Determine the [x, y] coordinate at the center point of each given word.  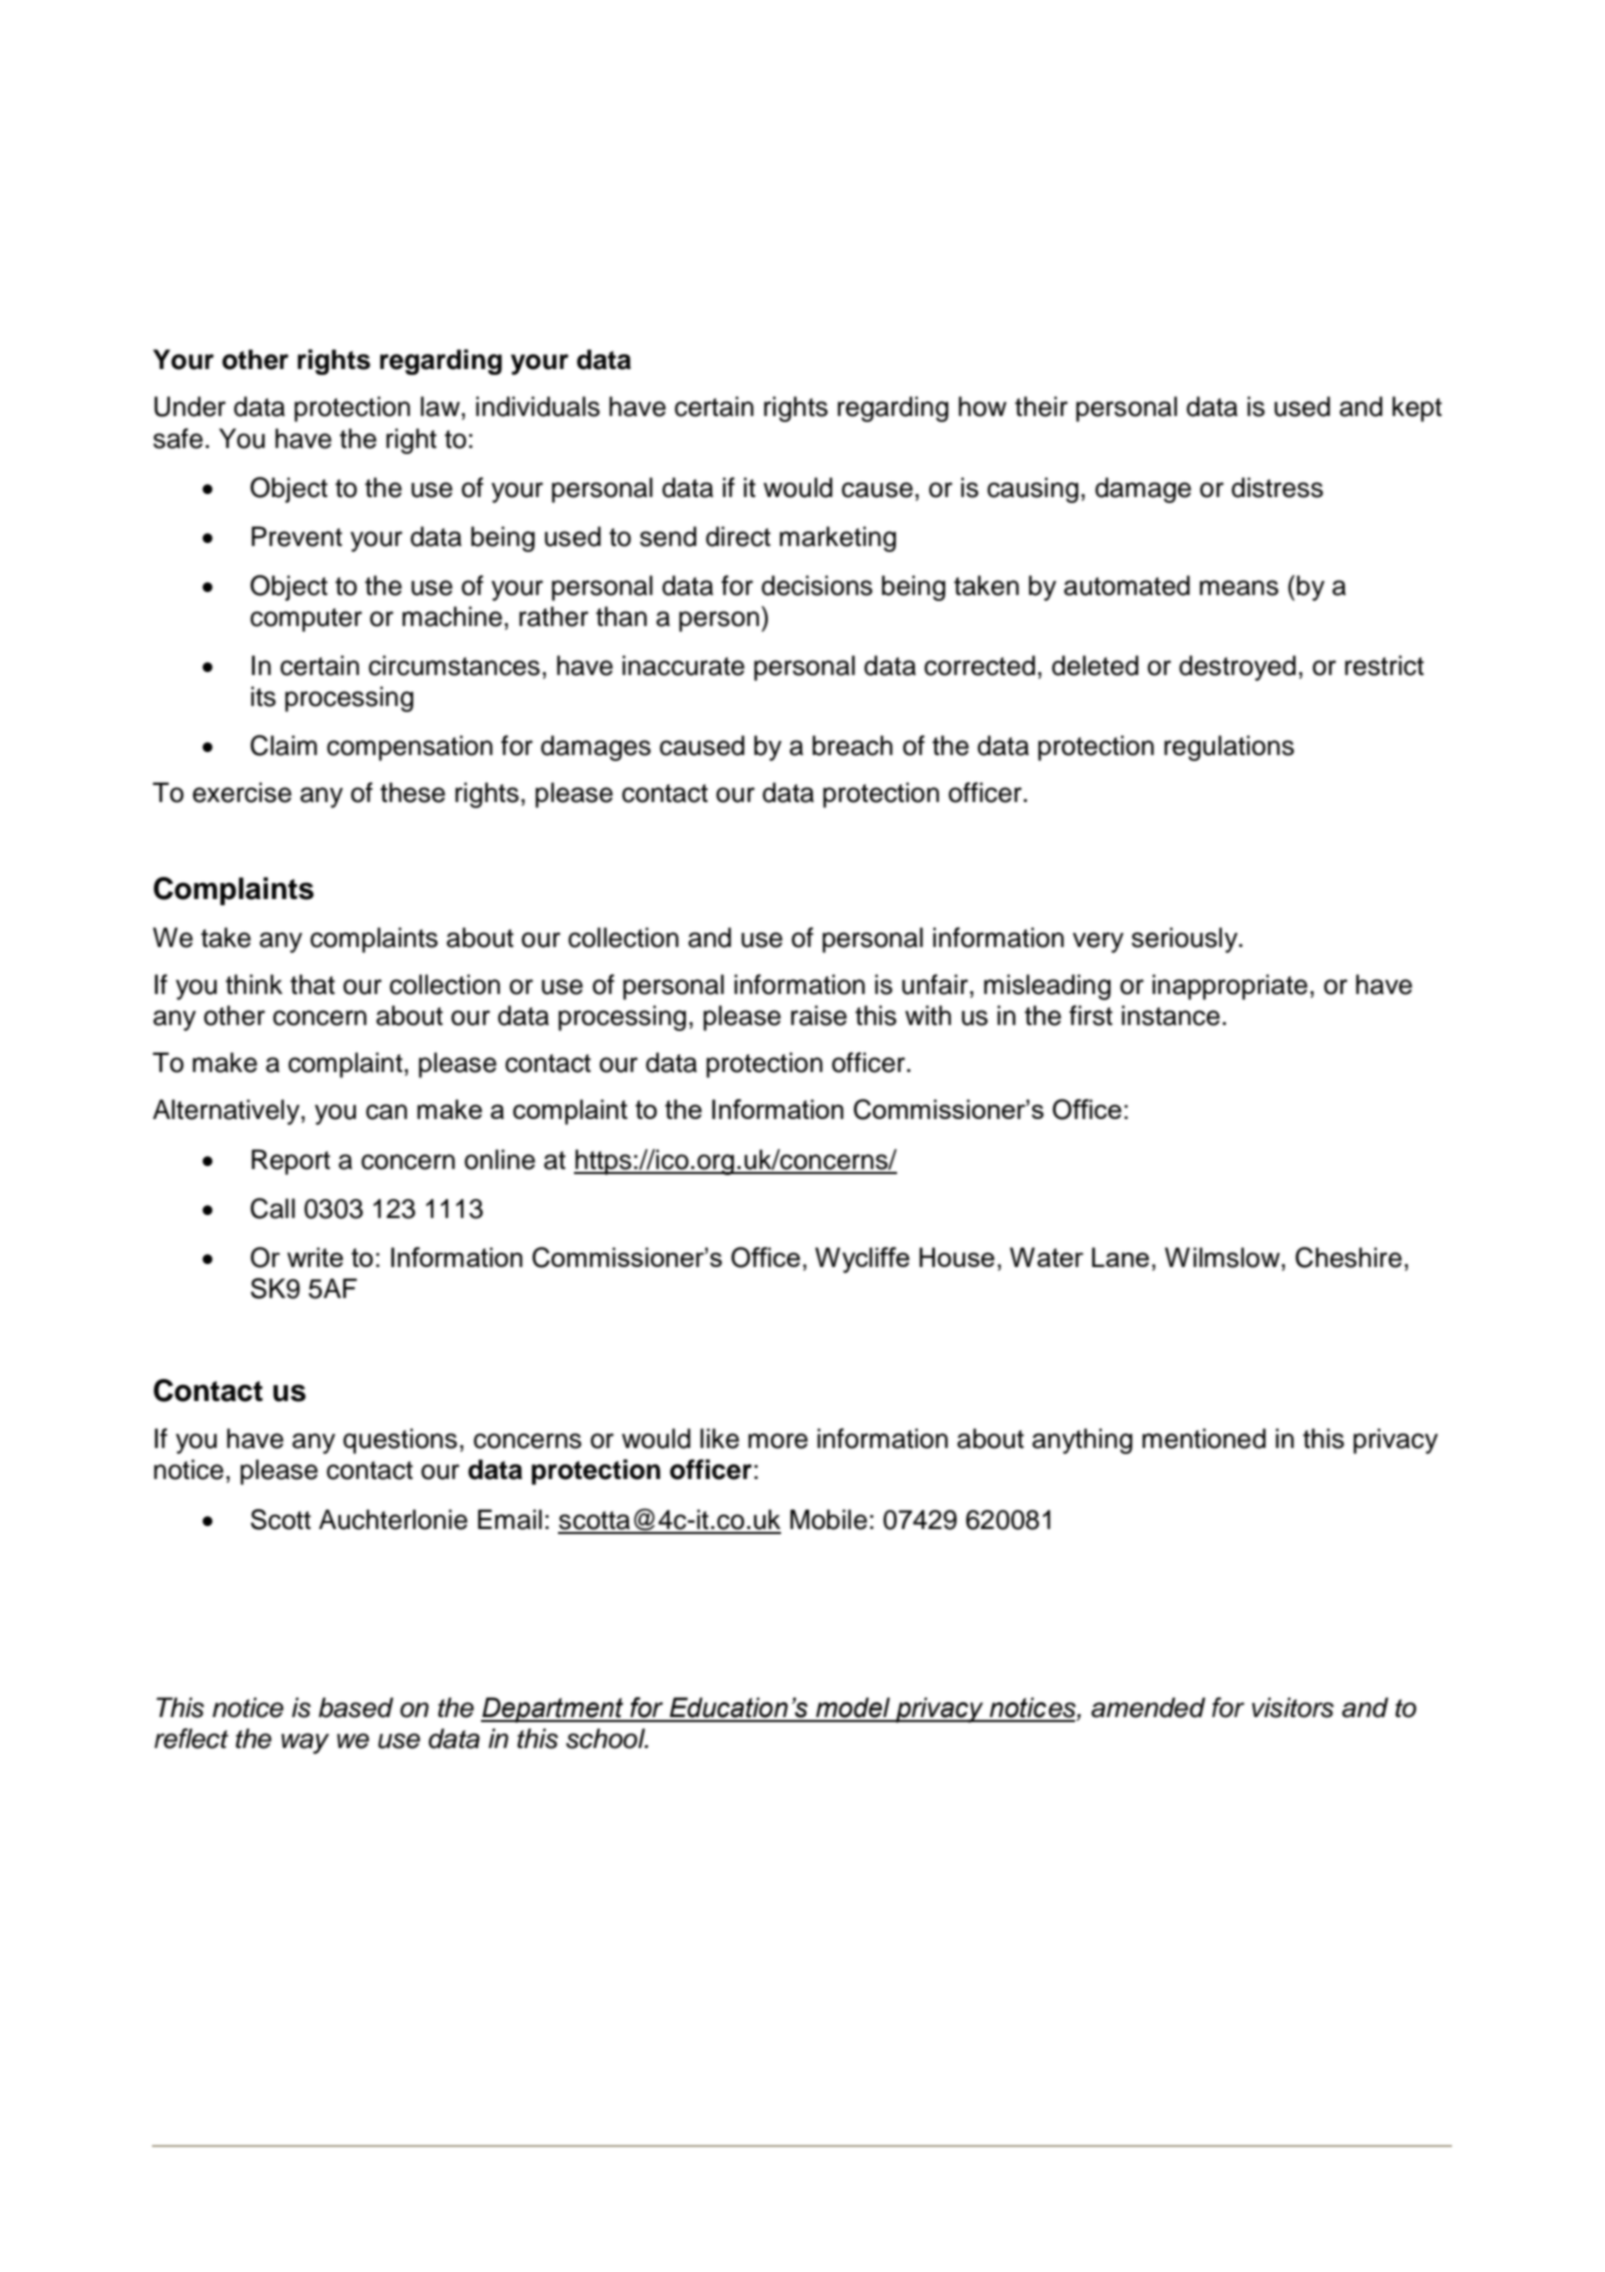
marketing [838, 539]
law [440, 406]
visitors [1293, 1707]
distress [1277, 487]
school [607, 1738]
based [356, 1707]
